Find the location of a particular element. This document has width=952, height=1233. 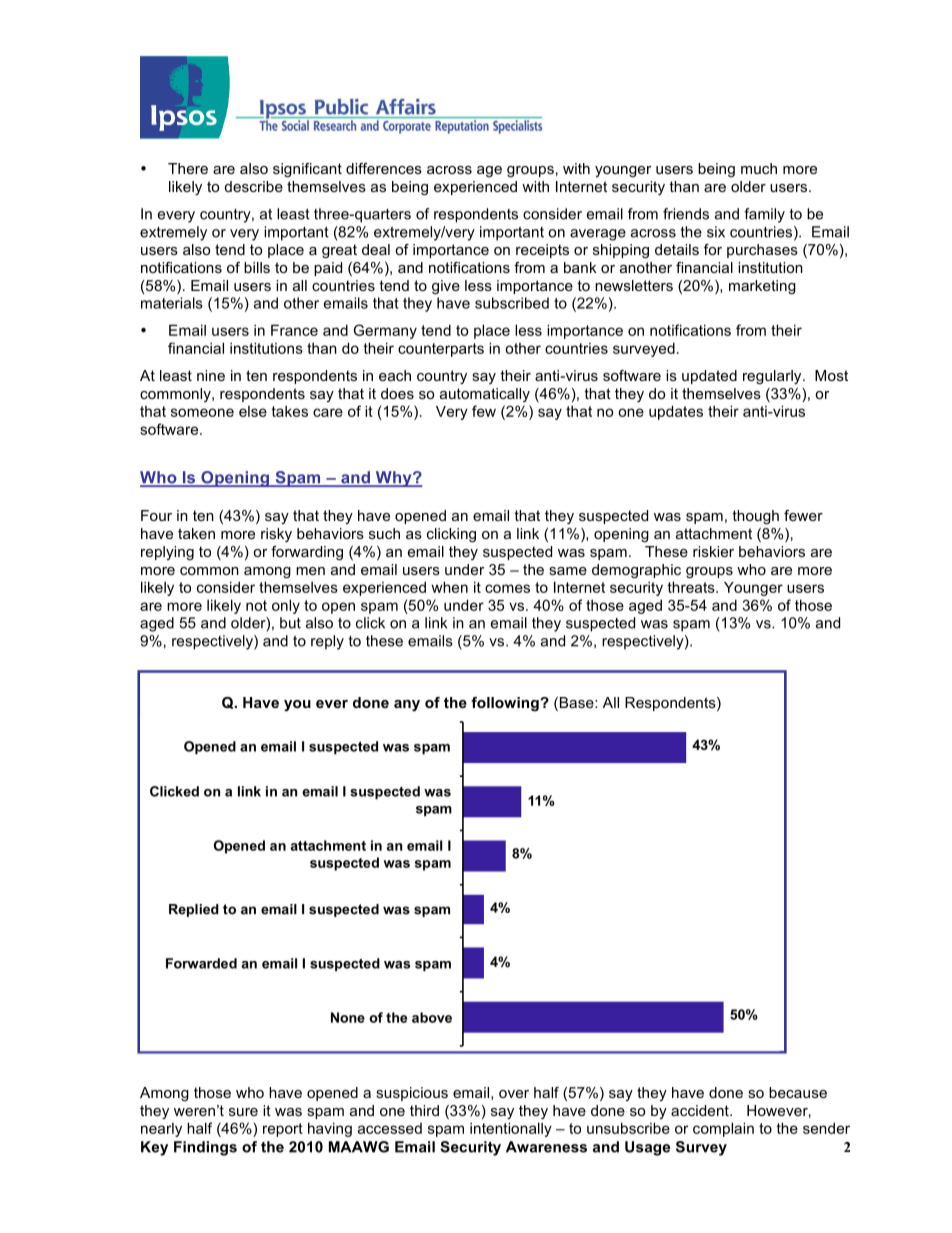

family is located at coordinates (764, 215).
